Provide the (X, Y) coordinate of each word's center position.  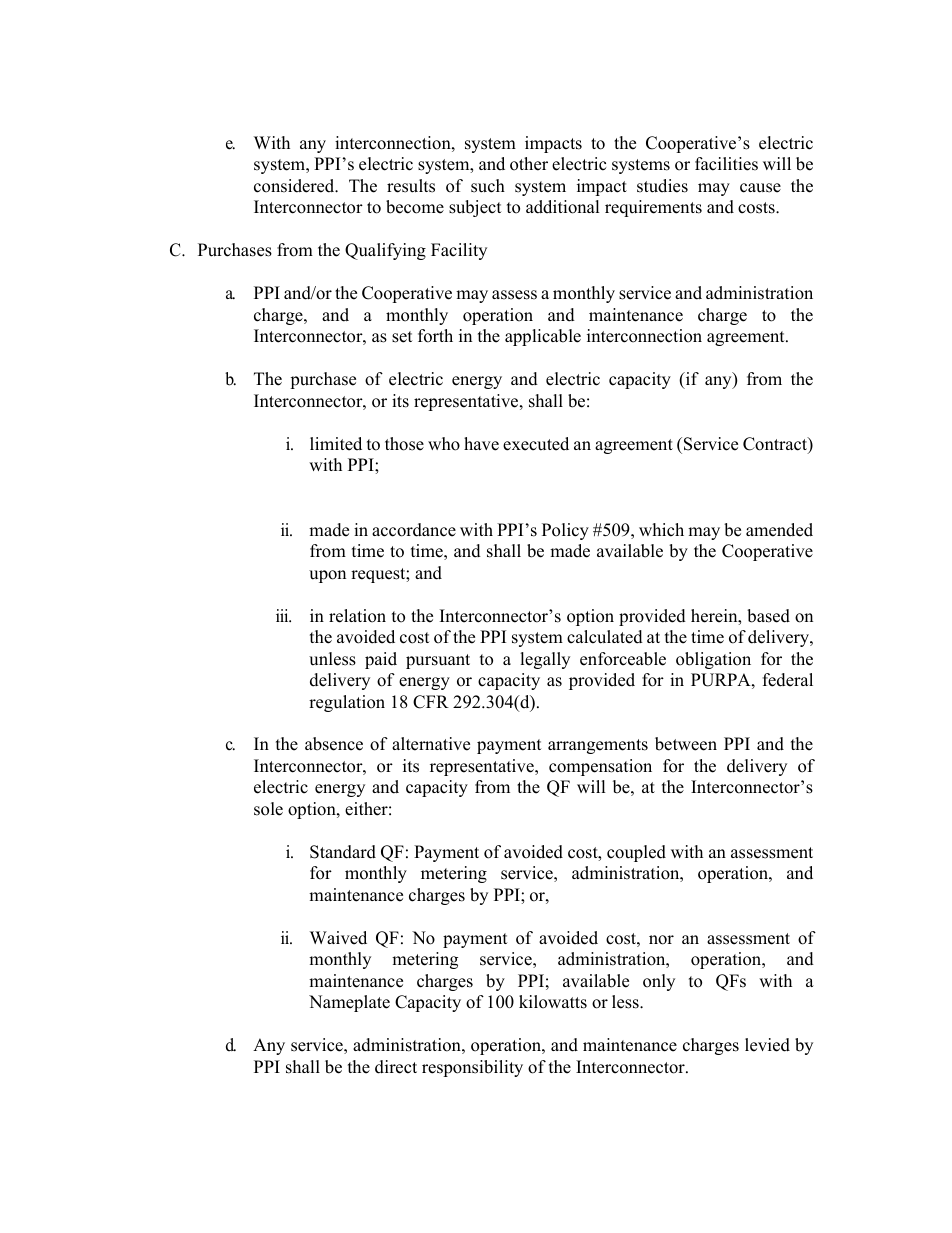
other (529, 164)
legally (545, 660)
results (411, 186)
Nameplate (349, 1003)
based (768, 616)
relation (357, 616)
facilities (726, 164)
